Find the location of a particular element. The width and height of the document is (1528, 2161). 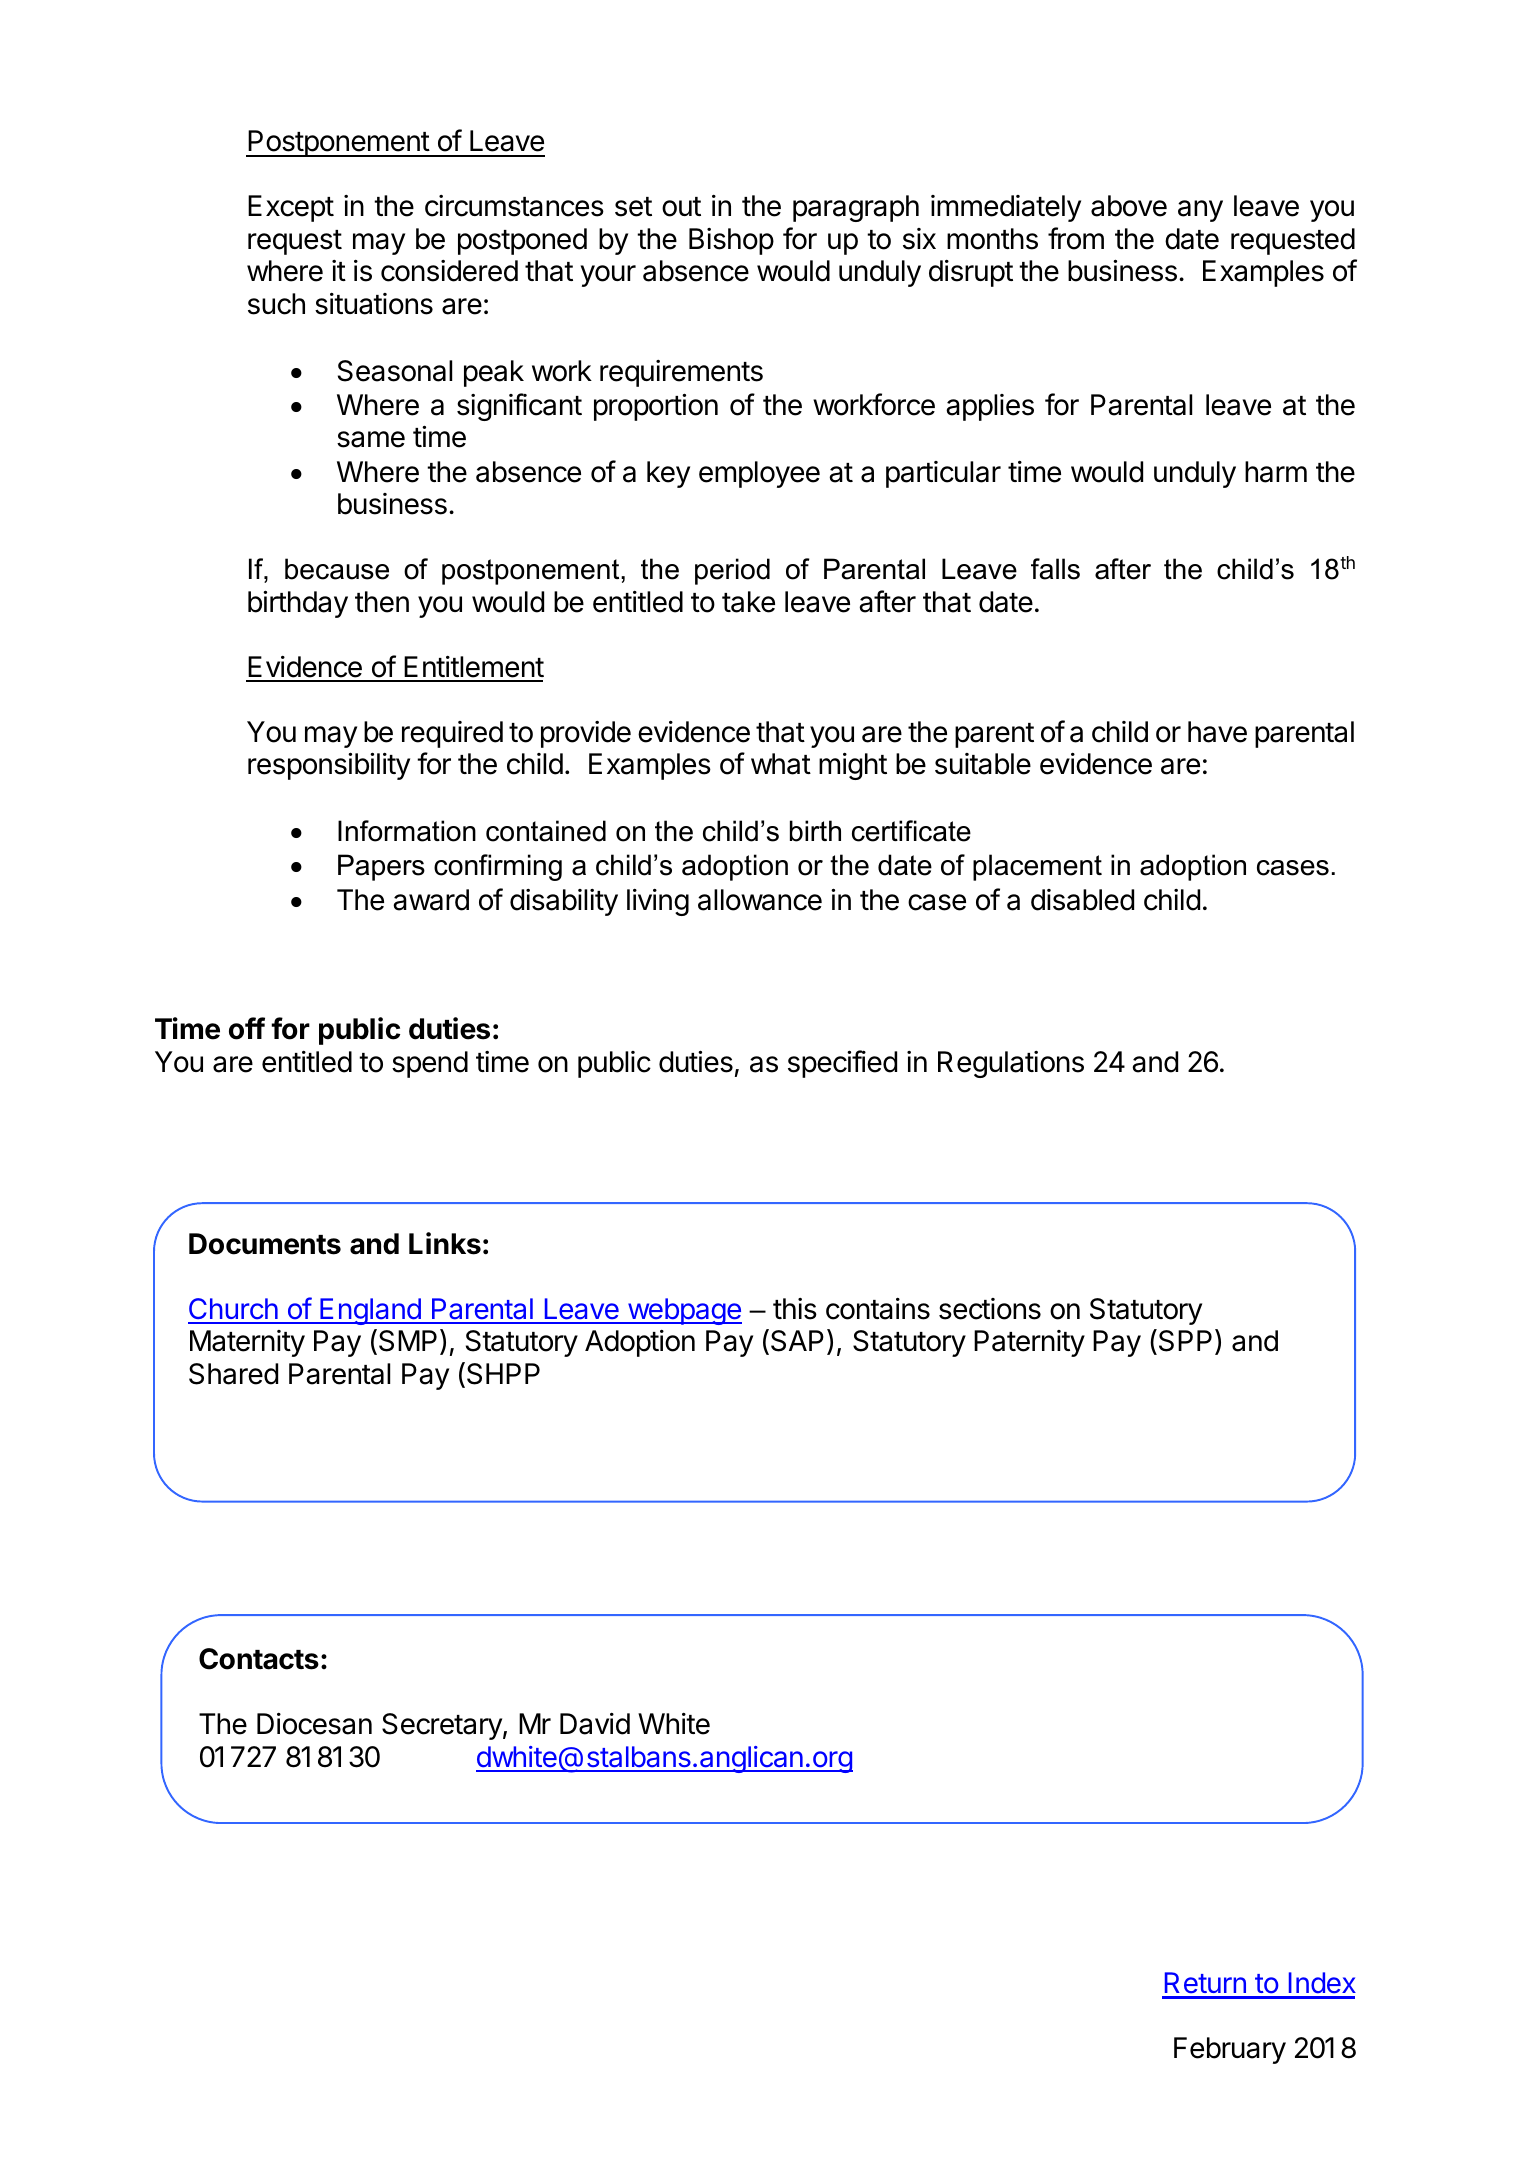

SAP is located at coordinates (797, 1341).
